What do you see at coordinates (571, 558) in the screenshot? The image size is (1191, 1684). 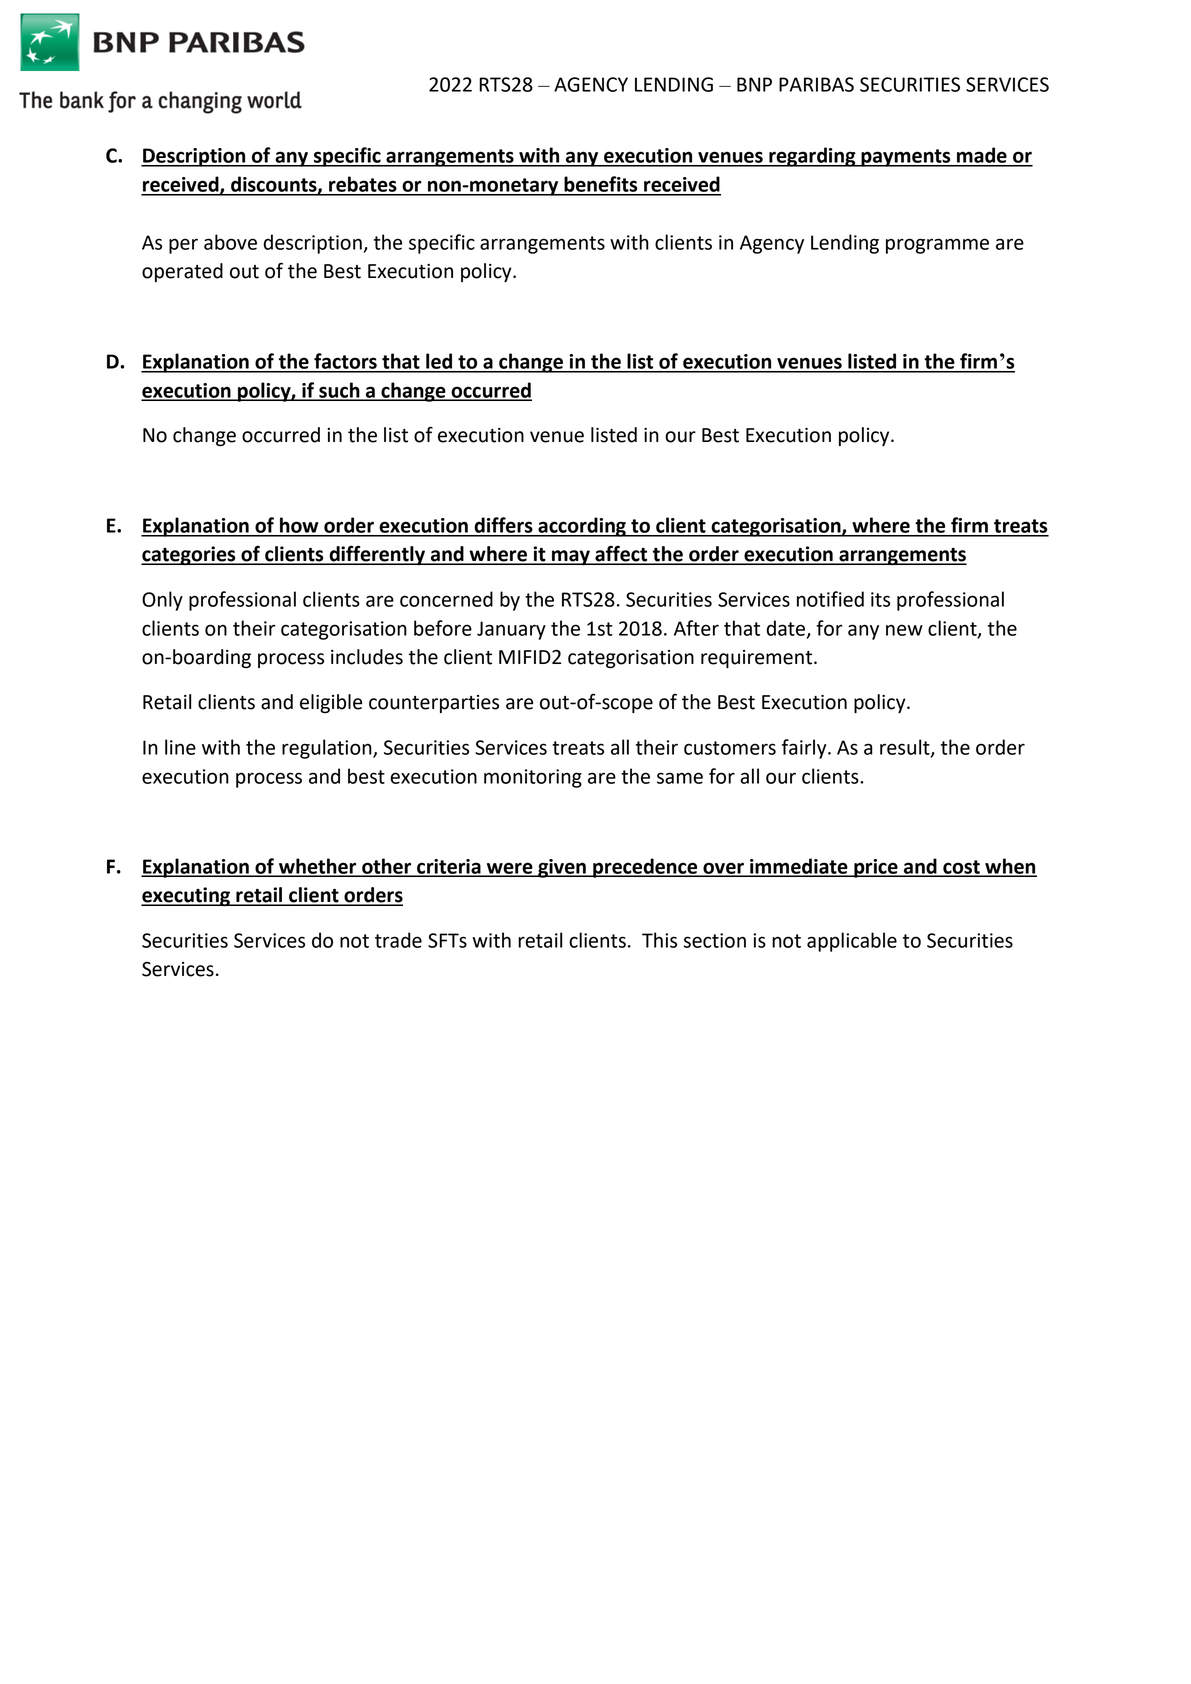 I see `may` at bounding box center [571, 558].
